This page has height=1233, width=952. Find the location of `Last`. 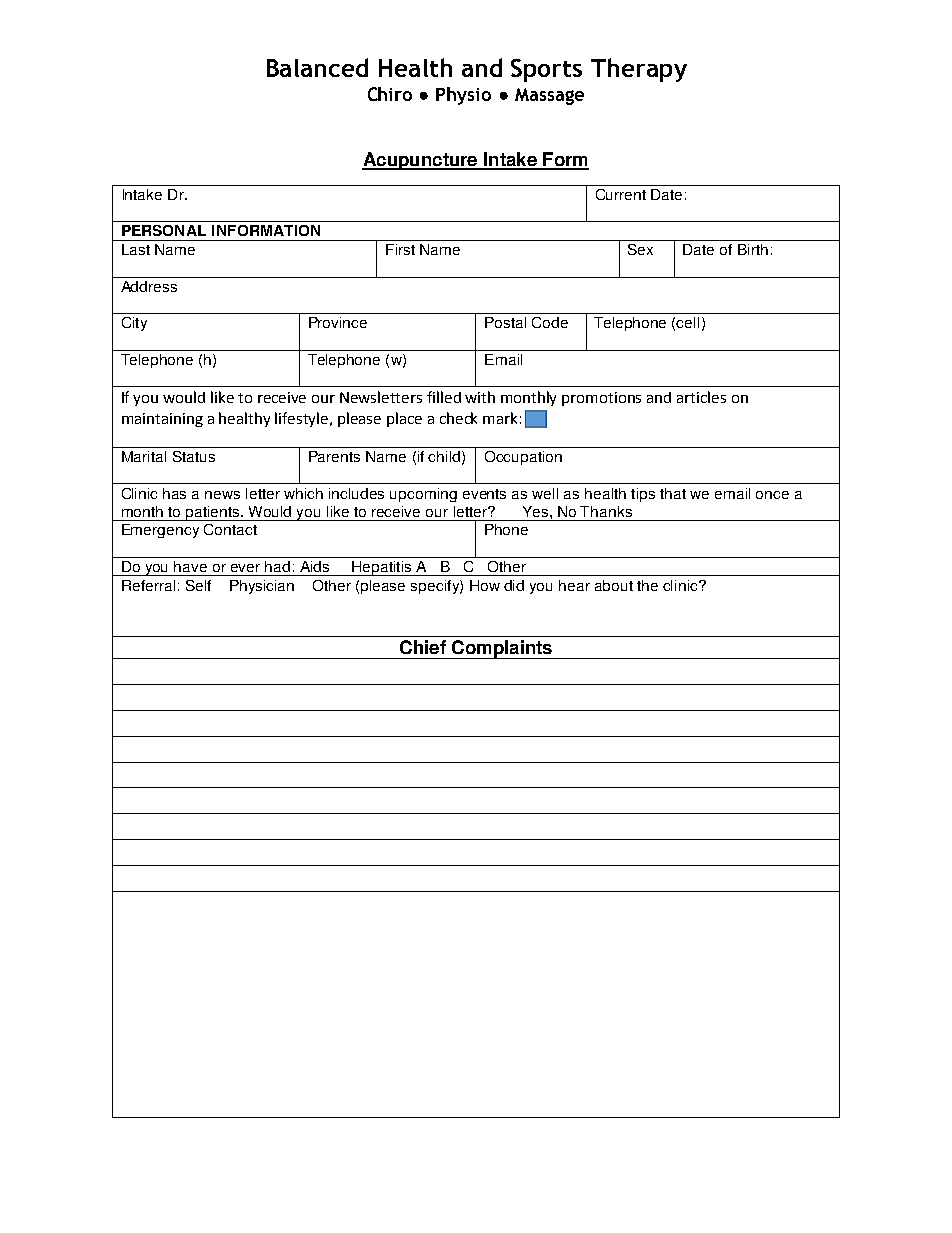

Last is located at coordinates (136, 249).
